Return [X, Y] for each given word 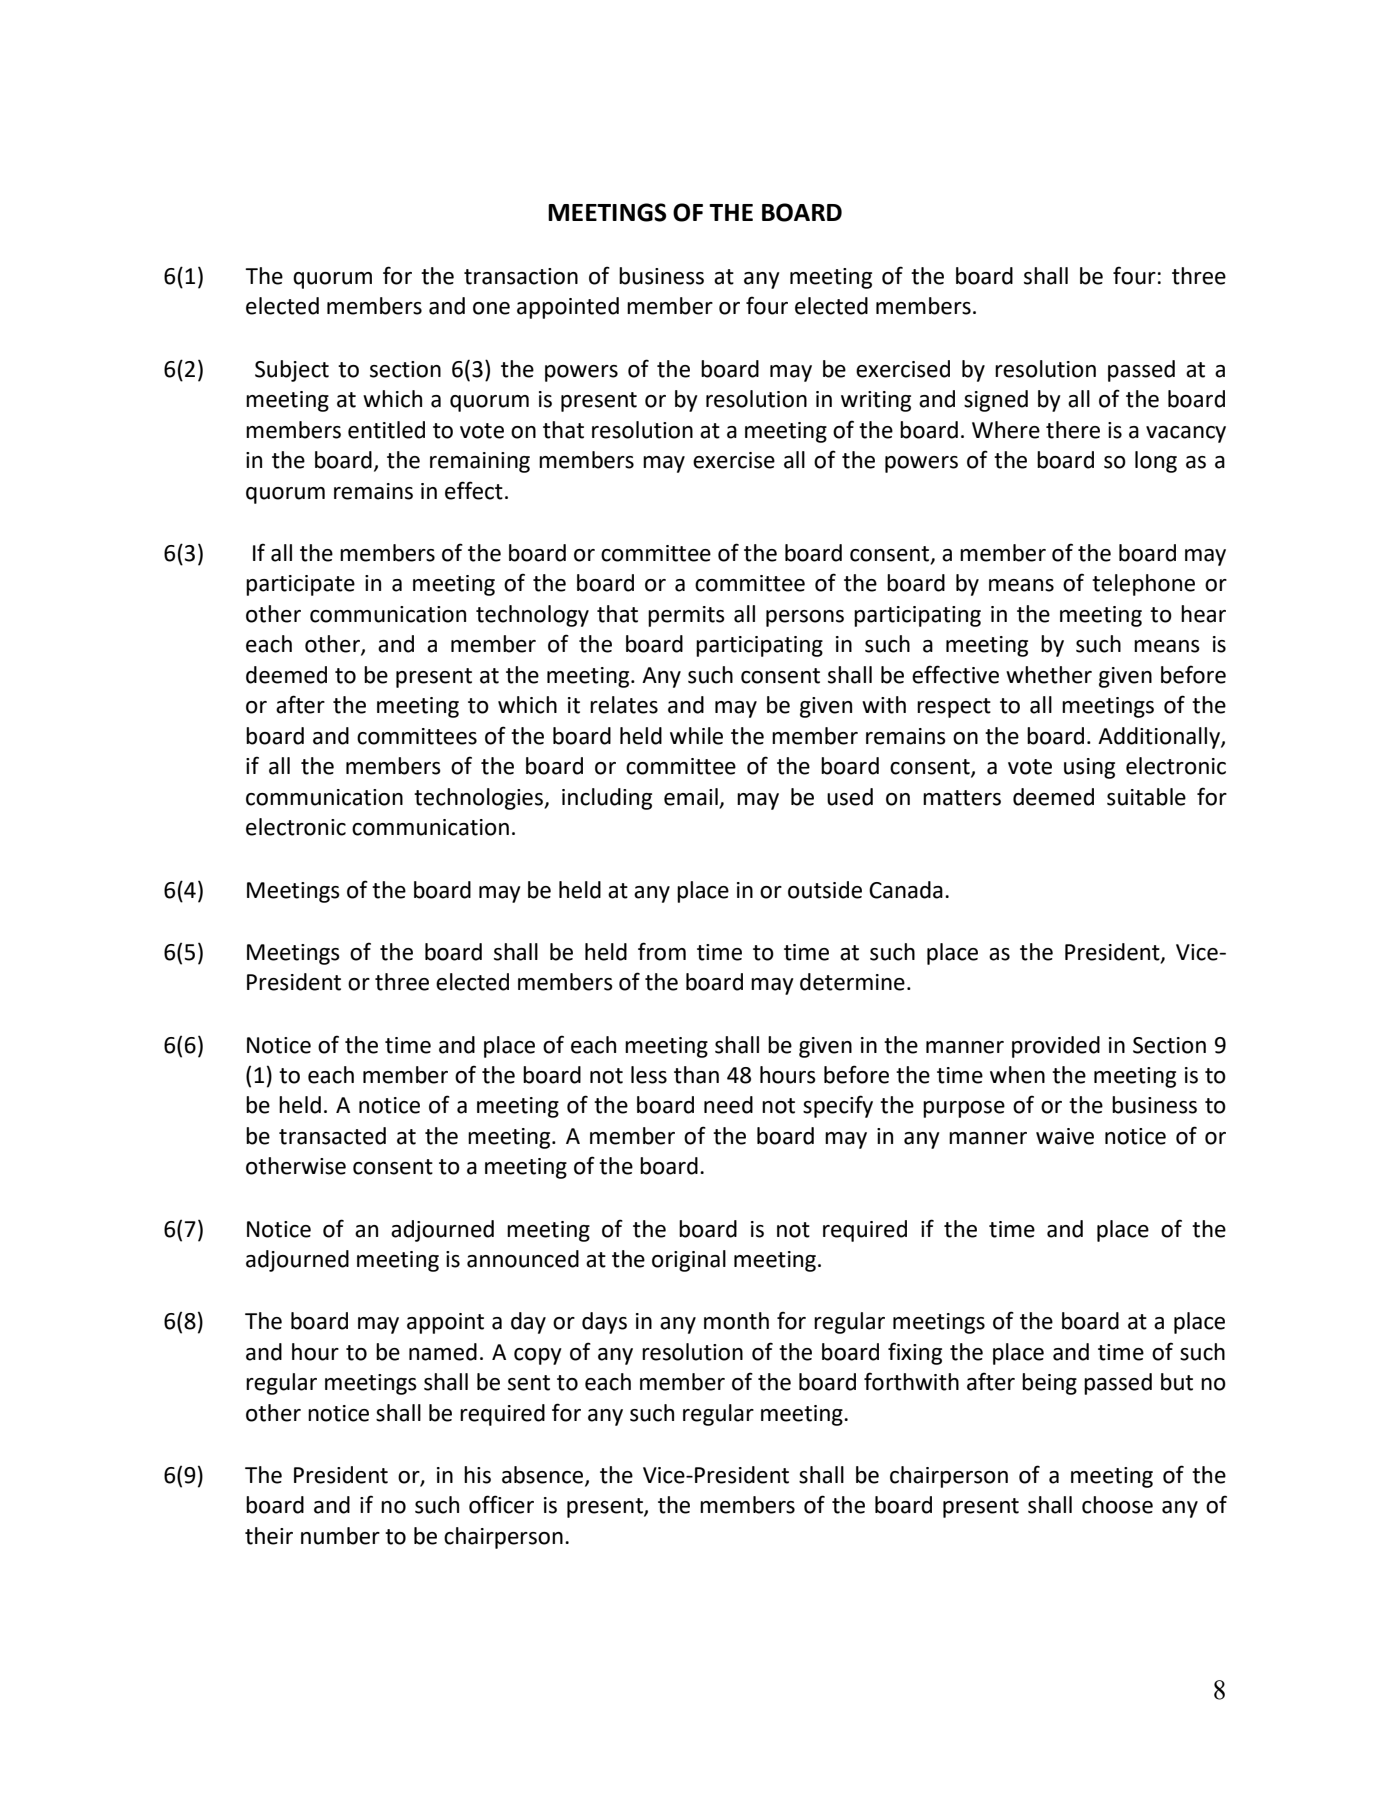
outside [825, 890]
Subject [292, 371]
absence [544, 1476]
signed [996, 401]
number [340, 1536]
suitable [1146, 797]
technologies [479, 799]
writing [876, 401]
